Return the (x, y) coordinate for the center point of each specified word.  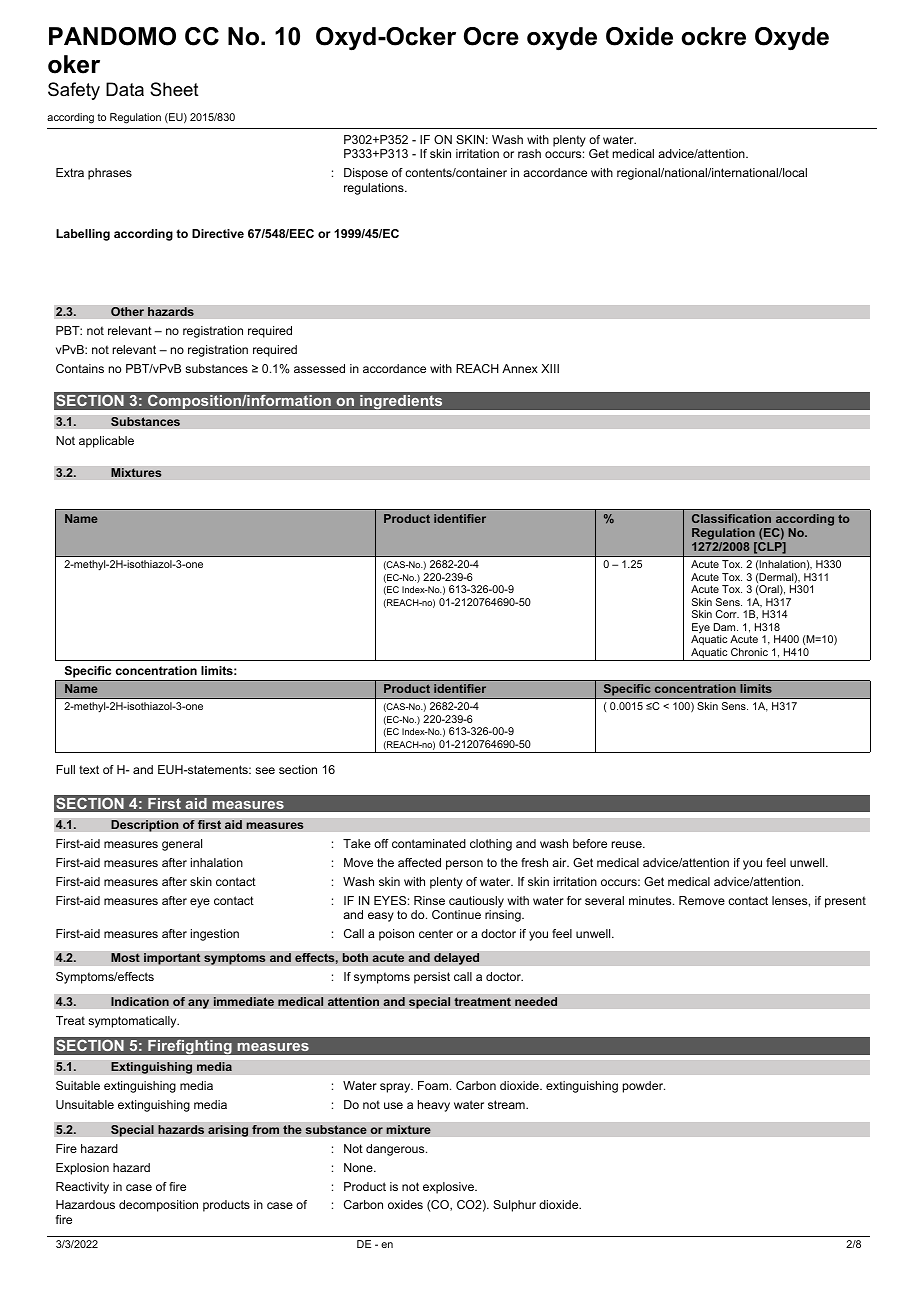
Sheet (174, 89)
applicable (106, 442)
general (182, 845)
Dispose (366, 174)
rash (529, 153)
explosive (449, 1188)
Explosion (82, 1169)
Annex (520, 368)
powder (644, 1087)
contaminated (429, 843)
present (845, 902)
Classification (731, 518)
